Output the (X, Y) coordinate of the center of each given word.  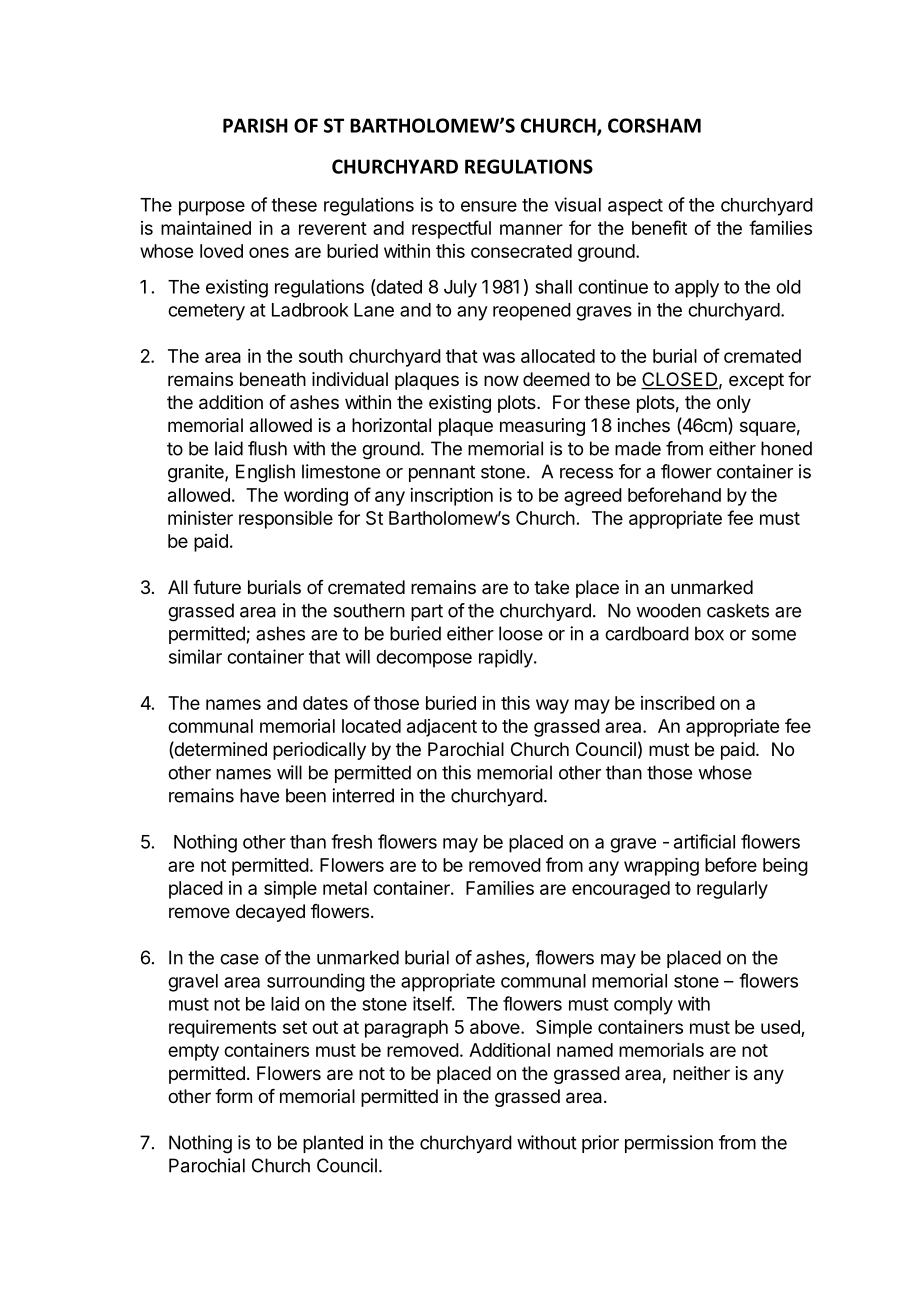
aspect (635, 207)
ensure (489, 206)
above (496, 1027)
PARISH (255, 125)
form (233, 1096)
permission (669, 1144)
